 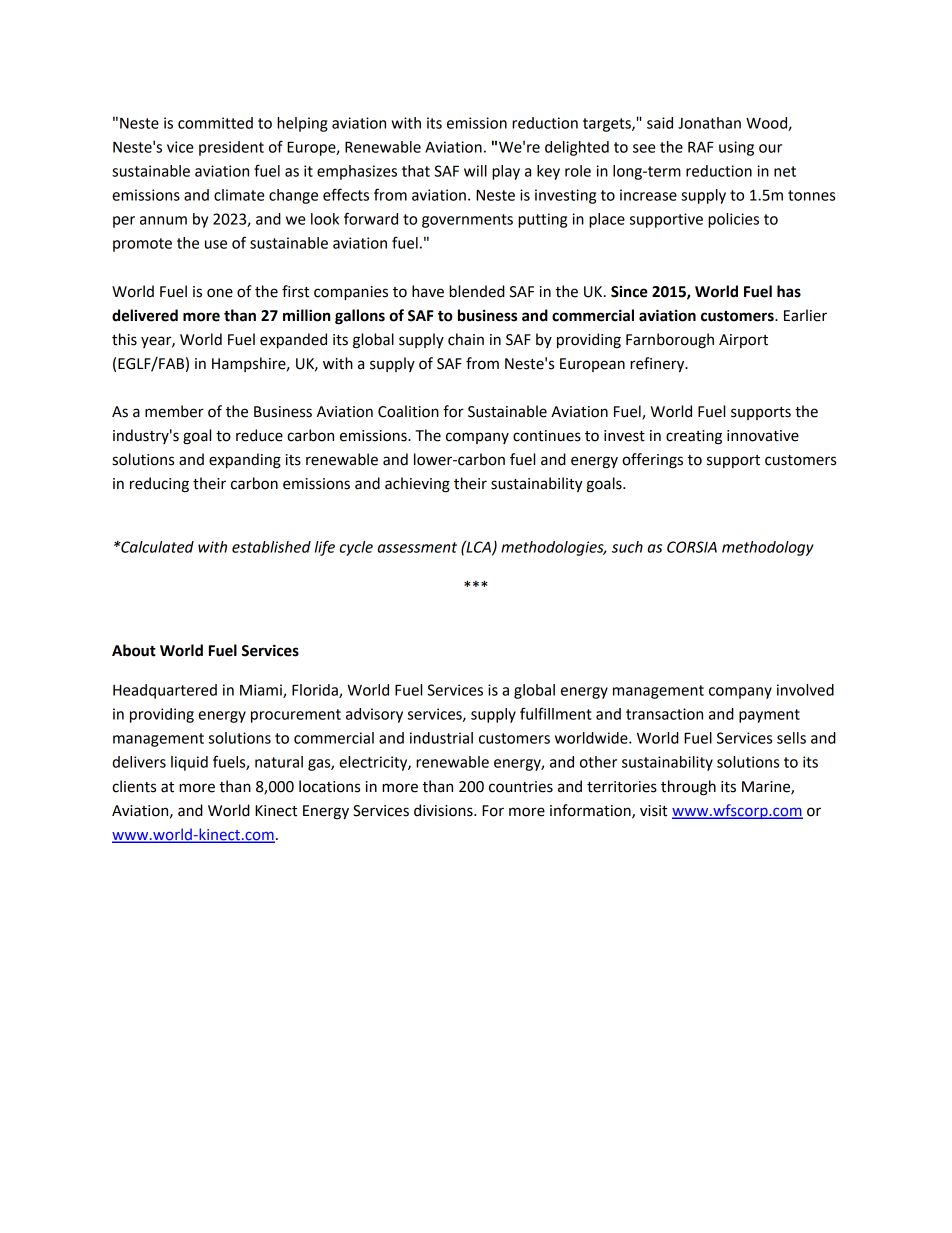 I want to click on using, so click(x=736, y=148).
